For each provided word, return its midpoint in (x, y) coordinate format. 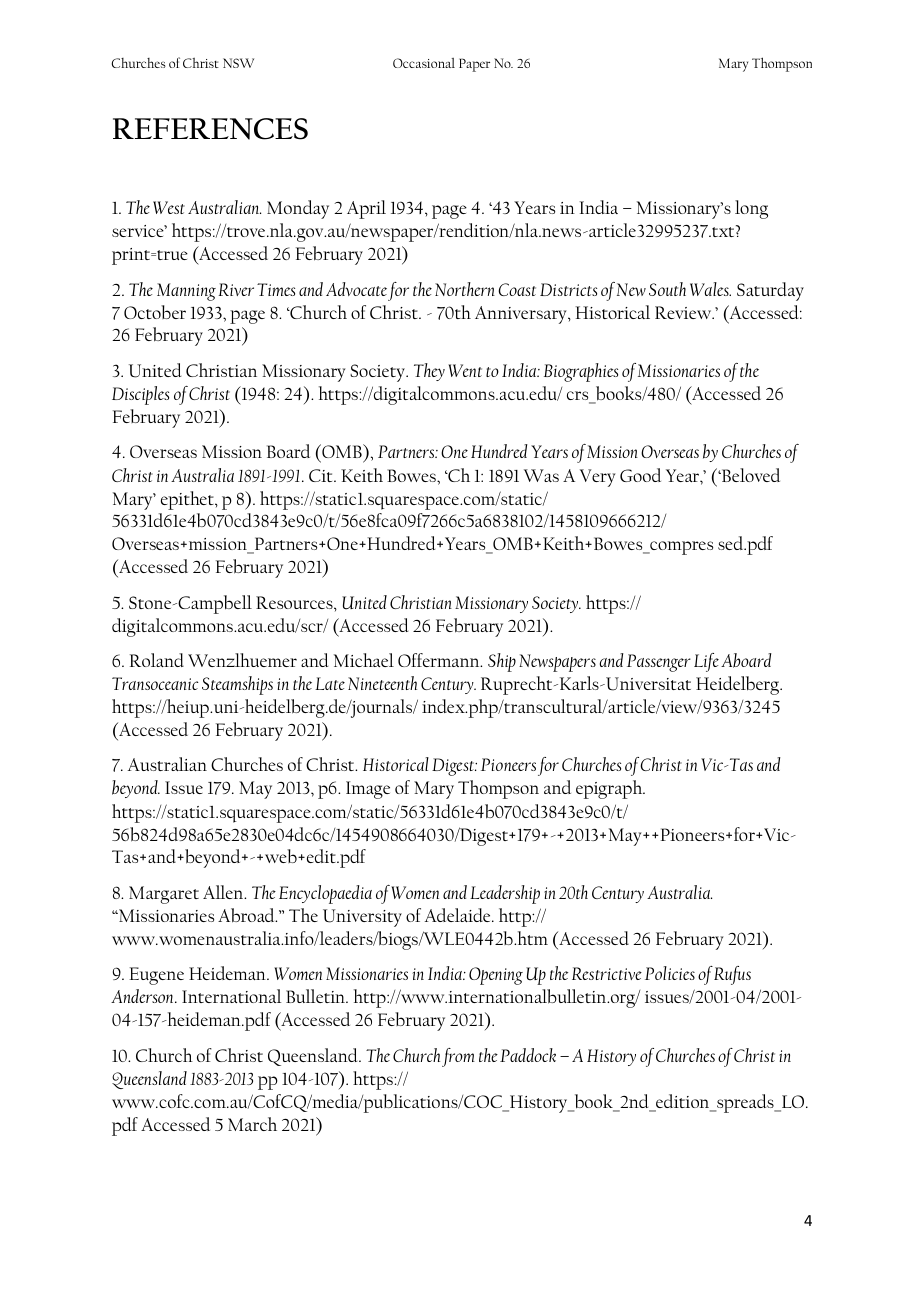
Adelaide (459, 915)
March (252, 1124)
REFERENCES (210, 129)
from (458, 1057)
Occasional (424, 63)
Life (706, 662)
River (236, 289)
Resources (295, 602)
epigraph (610, 789)
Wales (710, 289)
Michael (364, 660)
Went (465, 370)
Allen (224, 892)
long (751, 209)
